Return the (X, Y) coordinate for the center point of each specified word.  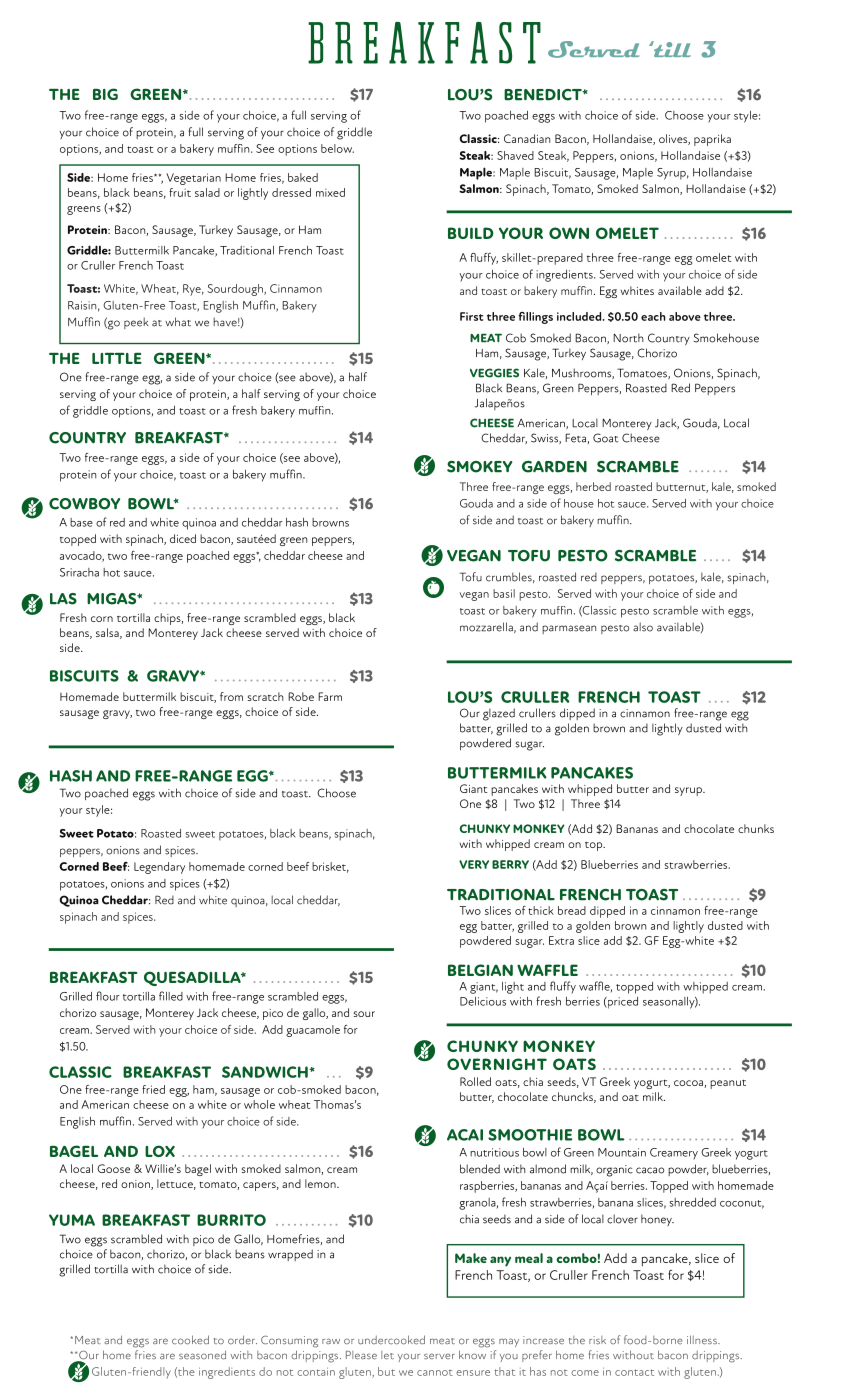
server (439, 1356)
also (643, 627)
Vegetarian (193, 179)
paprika (712, 140)
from (231, 696)
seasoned (202, 1355)
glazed (499, 714)
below (337, 148)
